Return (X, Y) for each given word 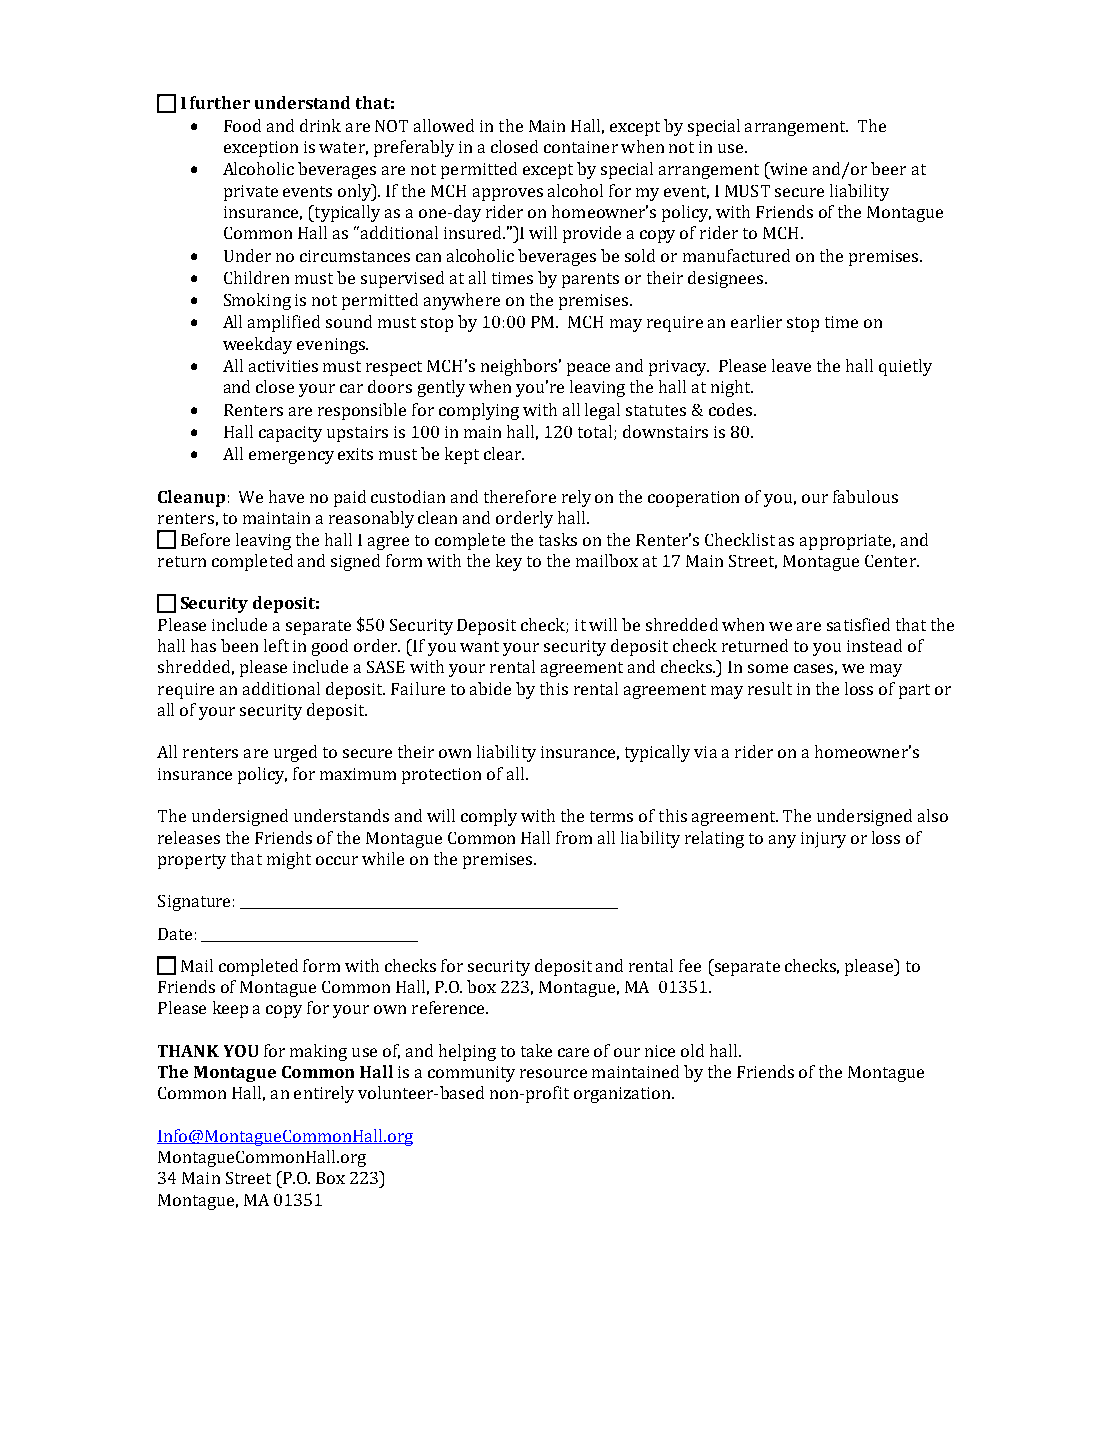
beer (888, 168)
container (581, 147)
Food (242, 125)
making (318, 1052)
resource (553, 1073)
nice (660, 1051)
